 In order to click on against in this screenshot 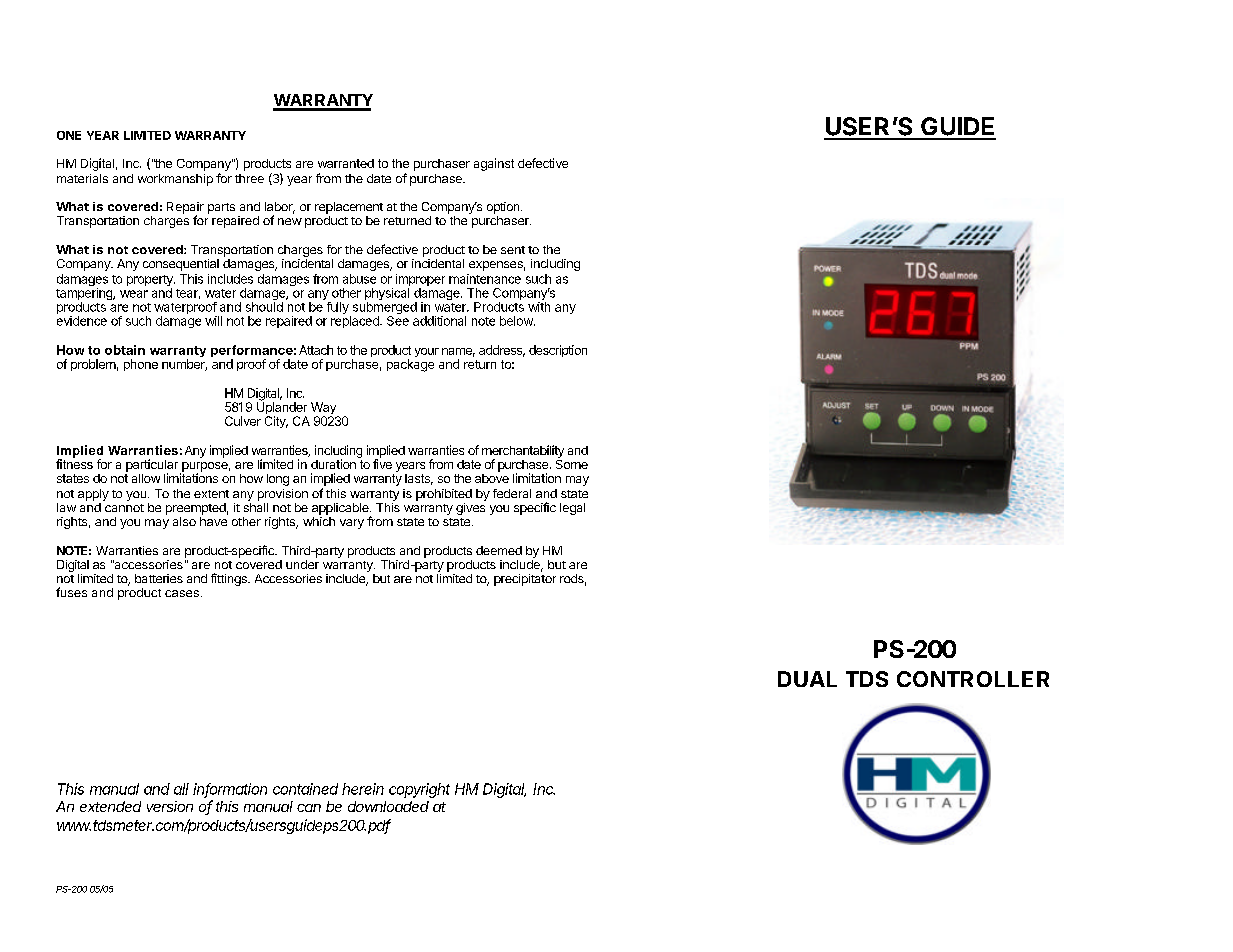, I will do `click(494, 164)`.
